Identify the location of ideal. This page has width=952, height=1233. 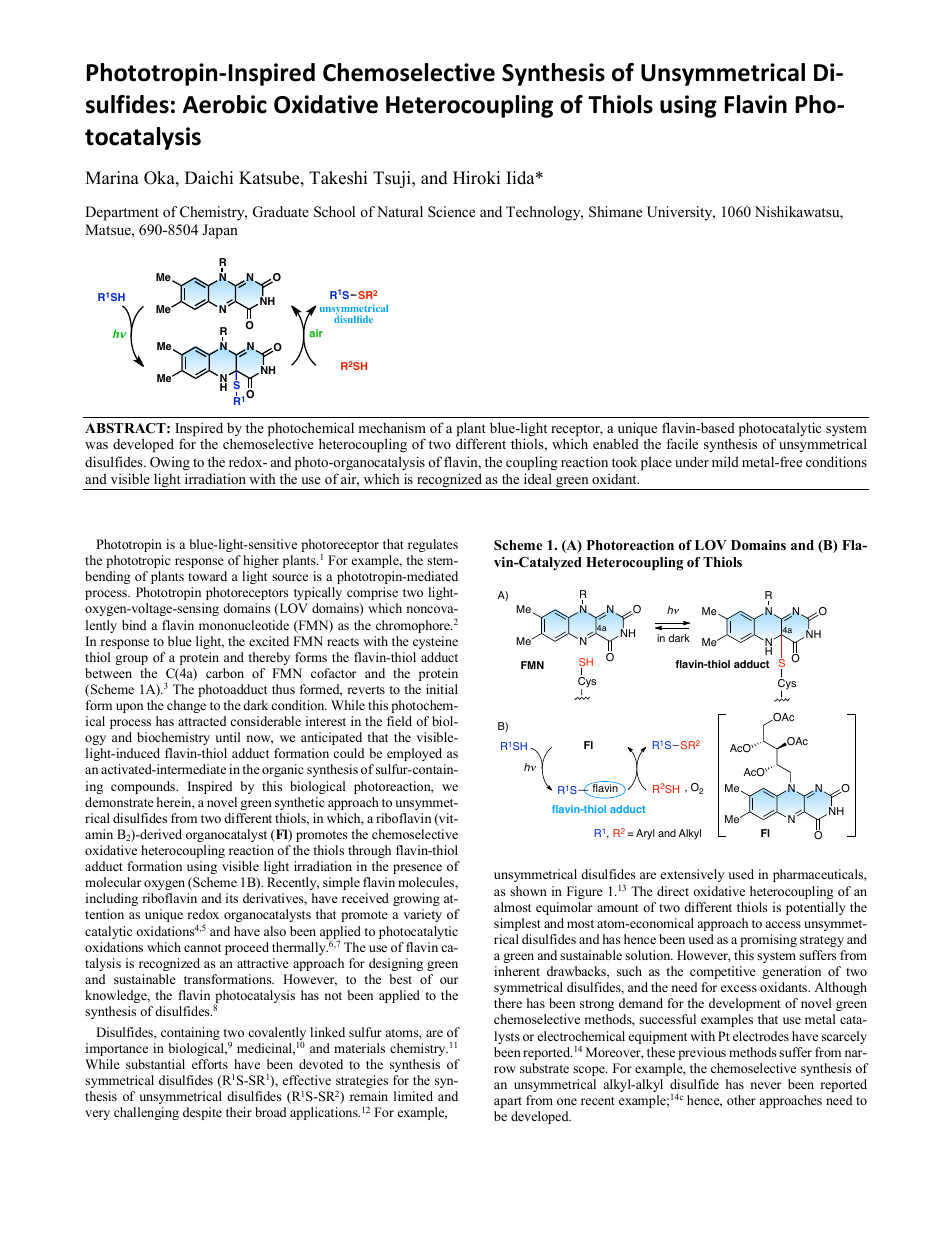
(538, 478).
